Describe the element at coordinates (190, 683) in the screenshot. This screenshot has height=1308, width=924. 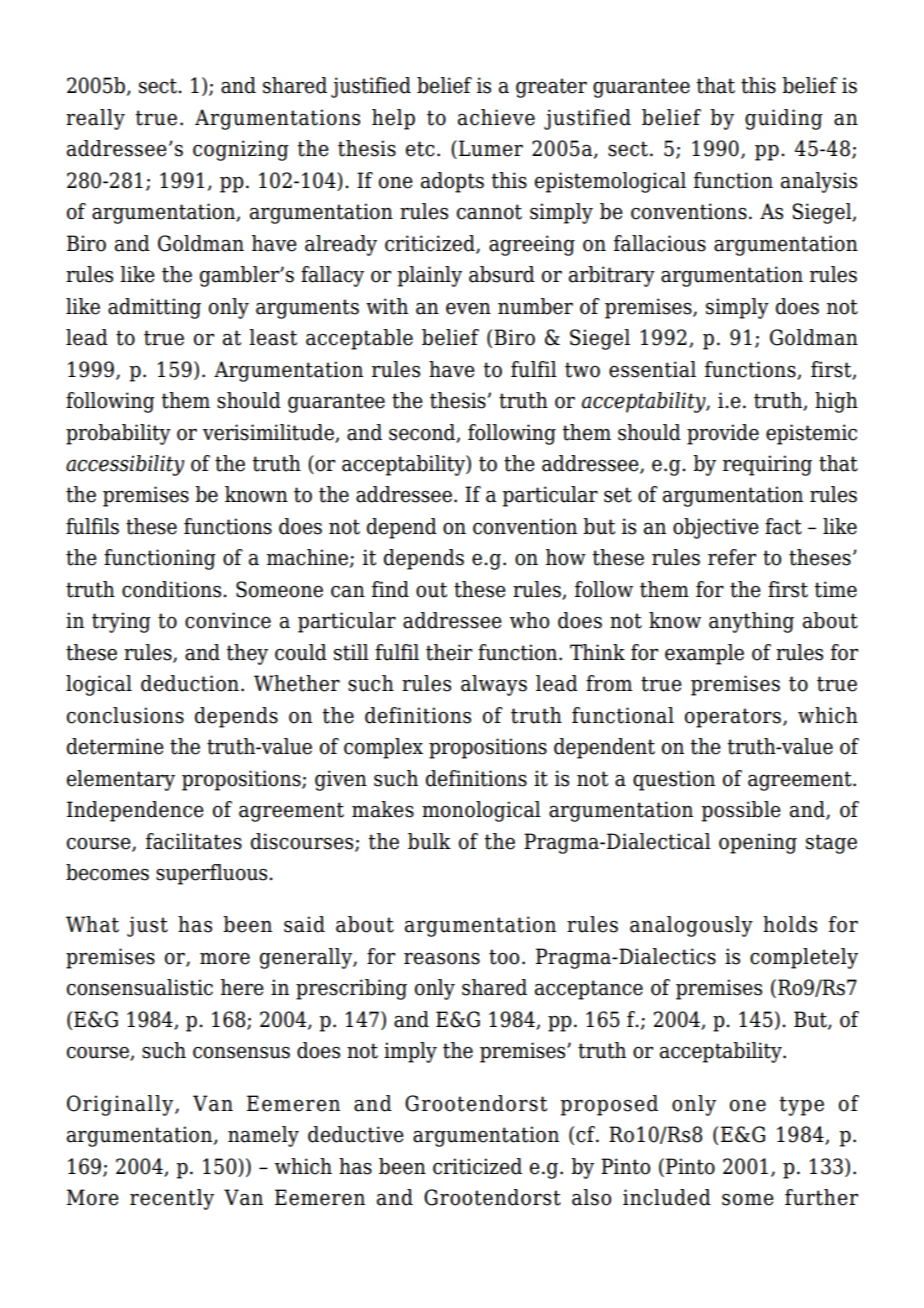
I see `deduction` at that location.
